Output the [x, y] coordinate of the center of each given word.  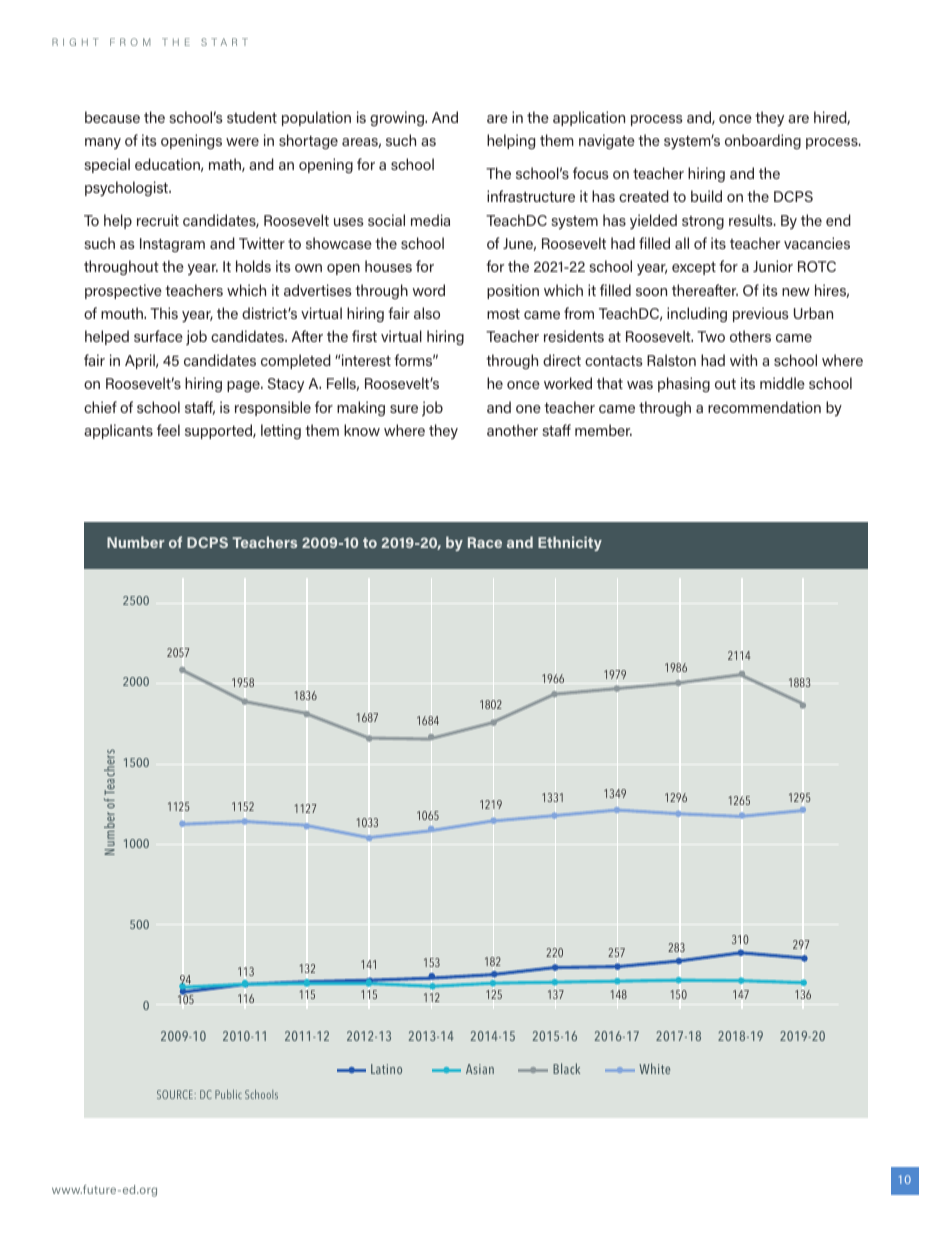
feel [168, 430]
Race [485, 542]
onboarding [763, 141]
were [242, 142]
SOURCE [176, 1094]
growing [398, 118]
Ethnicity [570, 543]
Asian [480, 1069]
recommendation [764, 407]
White [654, 1068]
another [512, 430]
